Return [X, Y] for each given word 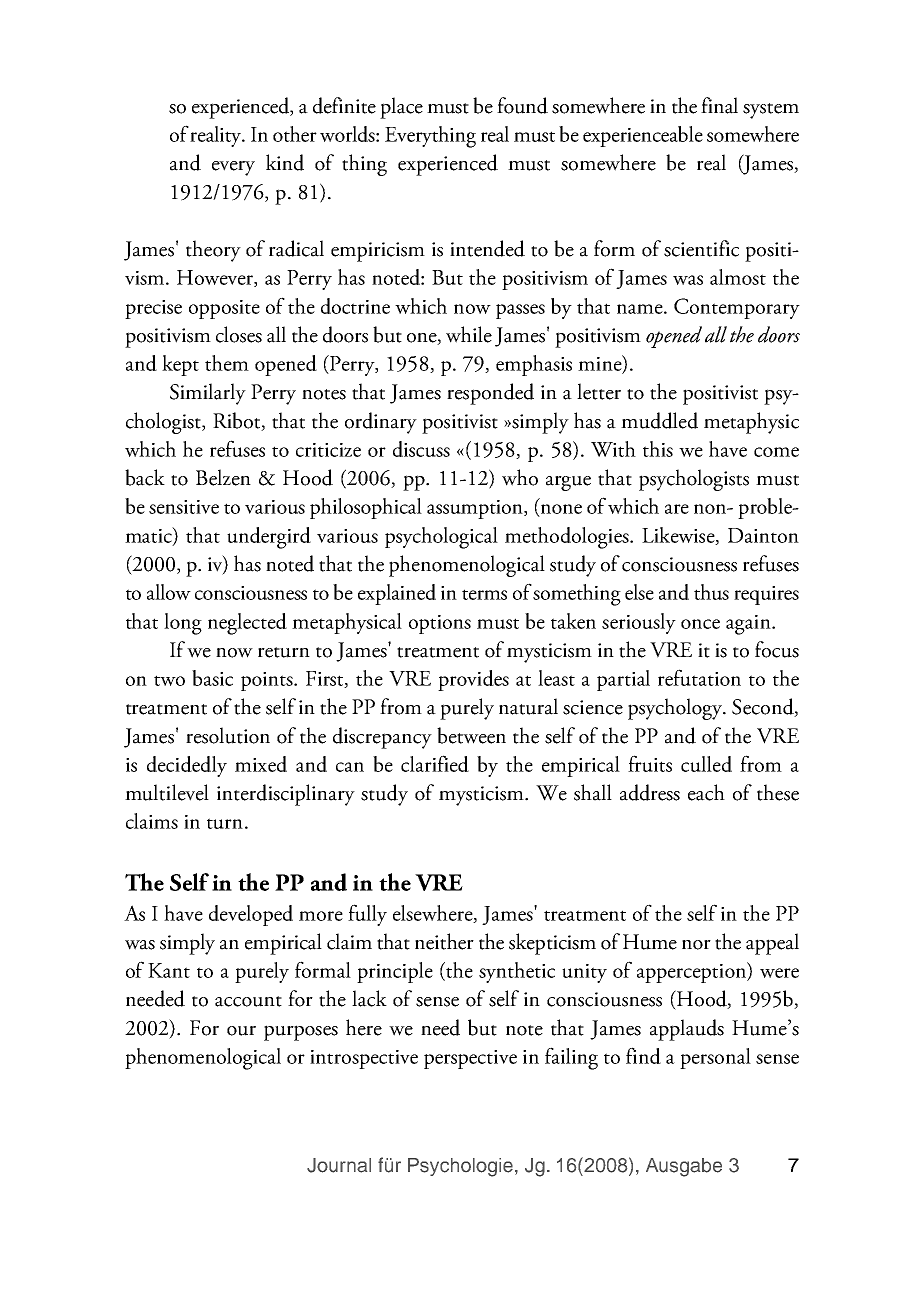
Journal [339, 1165]
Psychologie [460, 1167]
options [440, 624]
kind [285, 162]
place [401, 108]
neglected [247, 624]
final [719, 105]
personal [715, 1058]
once [700, 624]
